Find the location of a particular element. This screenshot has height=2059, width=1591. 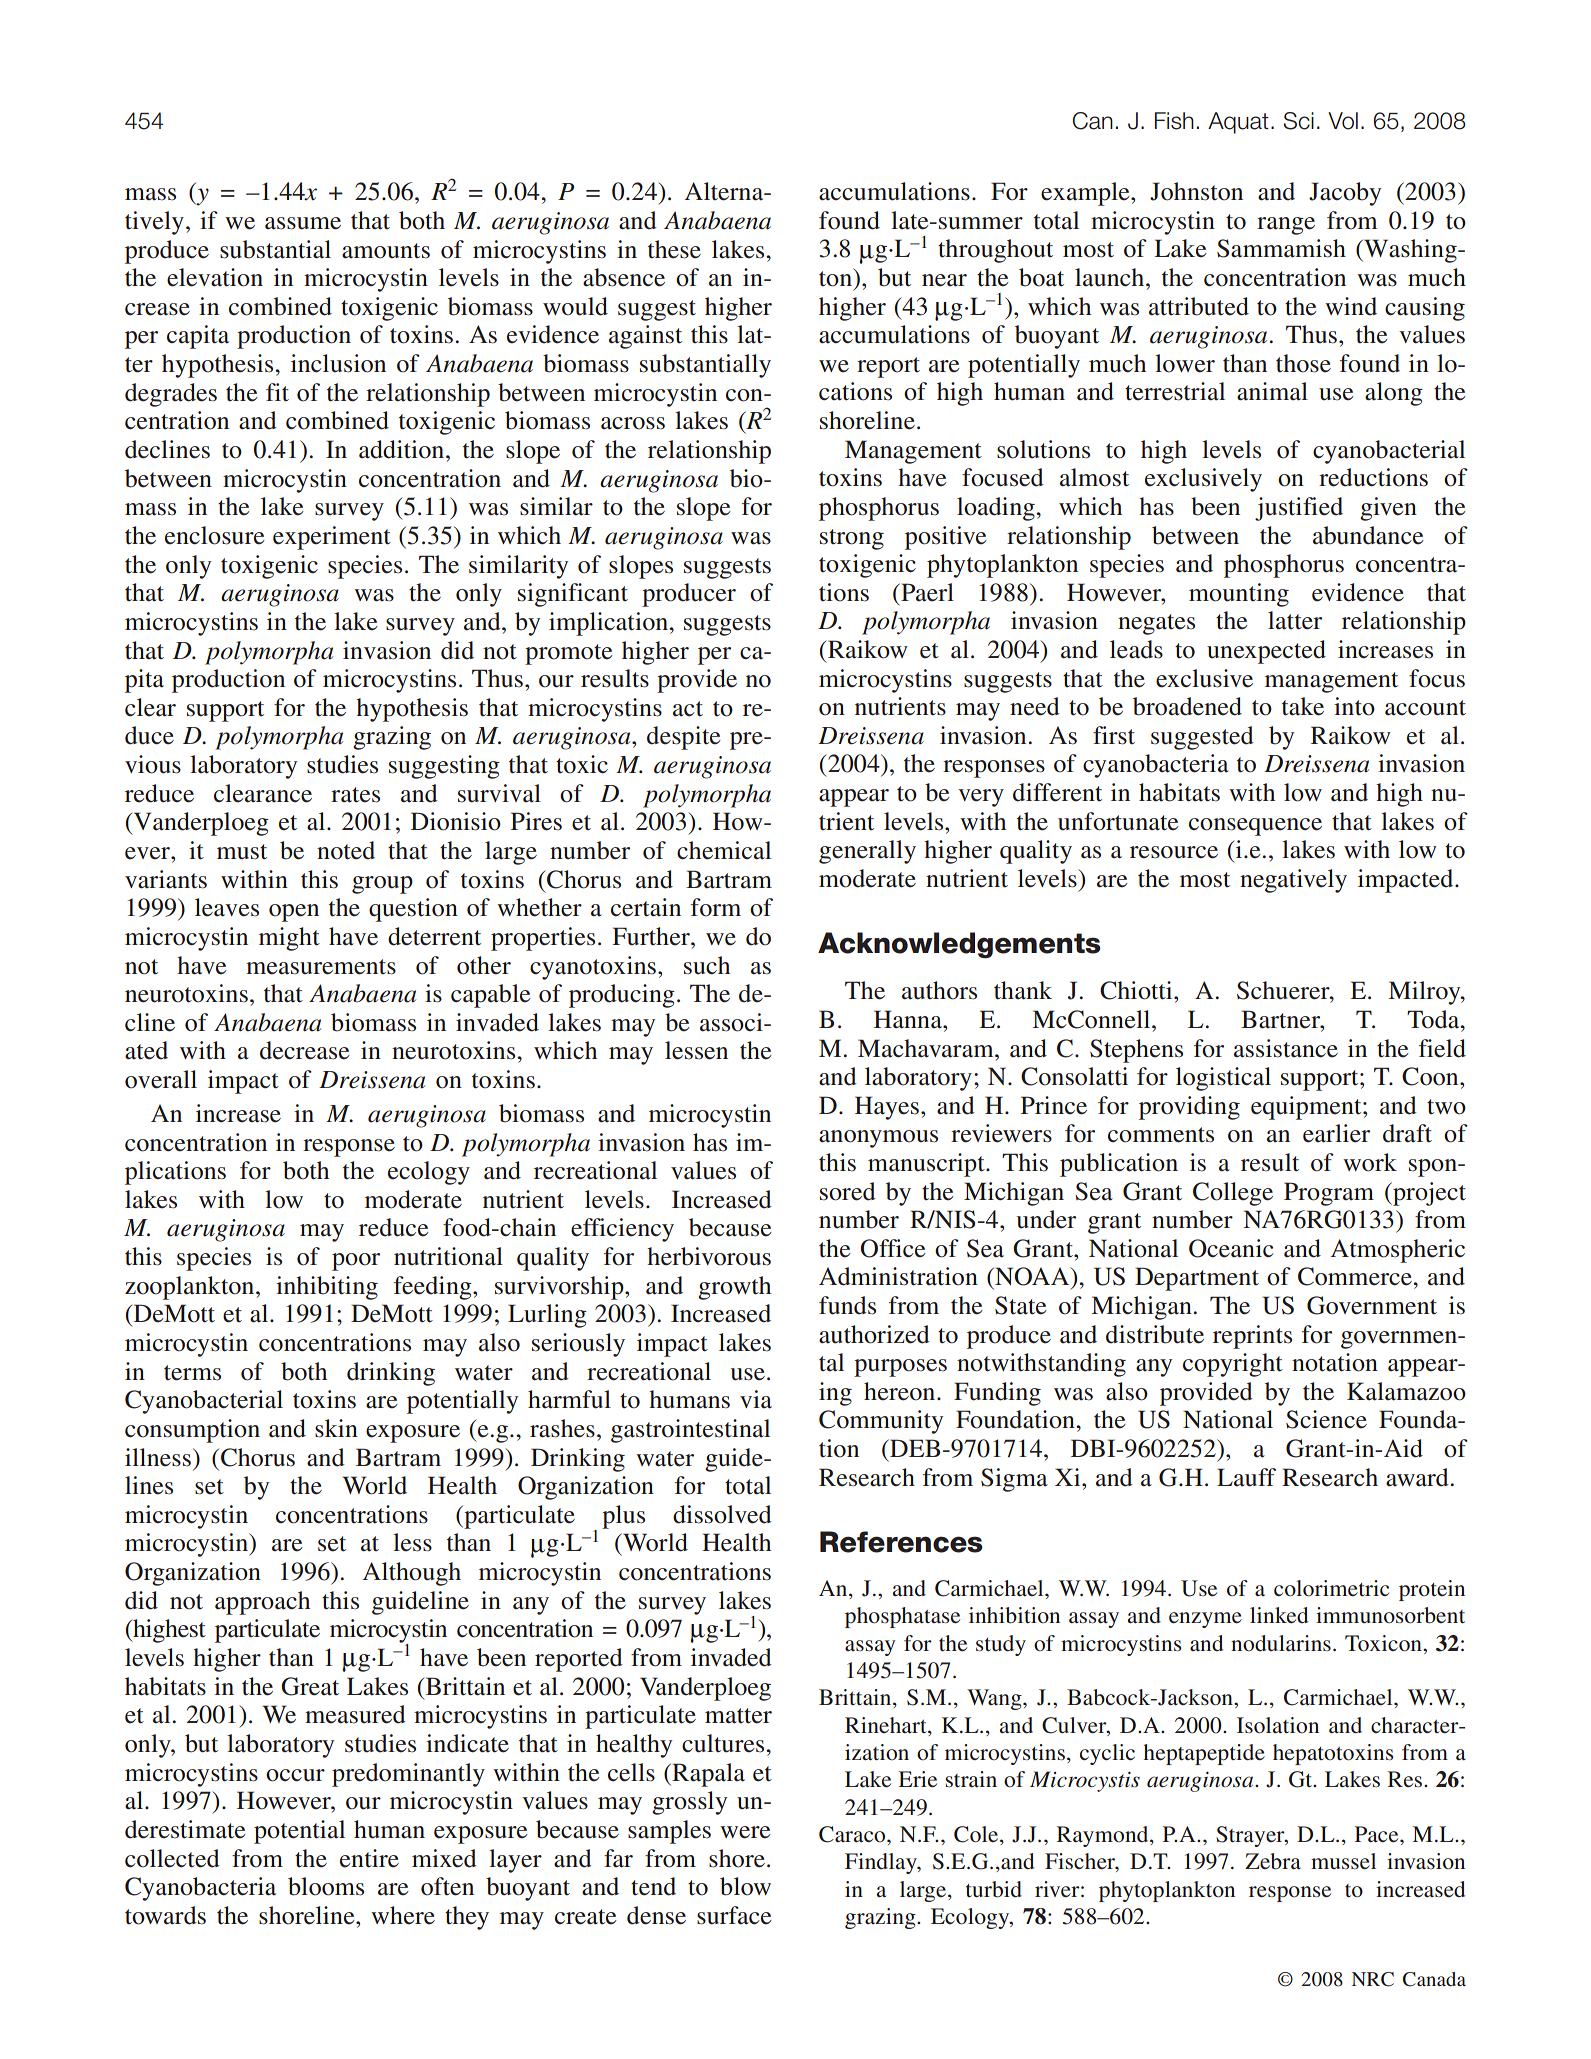

mussel is located at coordinates (1343, 1861).
